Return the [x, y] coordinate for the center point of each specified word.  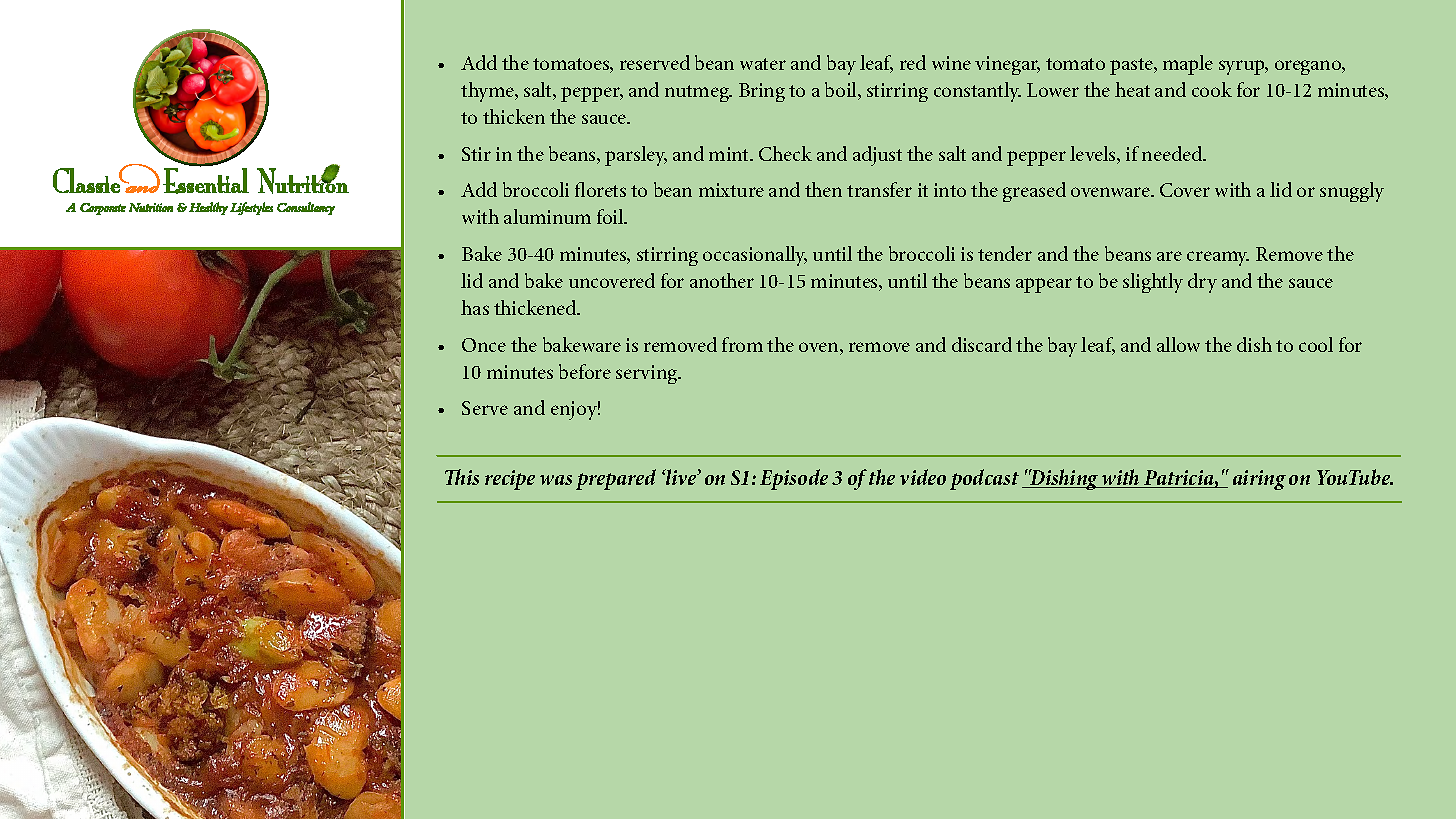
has [475, 307]
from [742, 344]
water [763, 64]
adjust [877, 156]
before [585, 371]
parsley [636, 156]
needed [1173, 153]
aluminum [547, 216]
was [556, 480]
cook [1212, 89]
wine [951, 63]
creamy [1218, 258]
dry [1202, 283]
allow [1178, 344]
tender [1005, 253]
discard [982, 344]
